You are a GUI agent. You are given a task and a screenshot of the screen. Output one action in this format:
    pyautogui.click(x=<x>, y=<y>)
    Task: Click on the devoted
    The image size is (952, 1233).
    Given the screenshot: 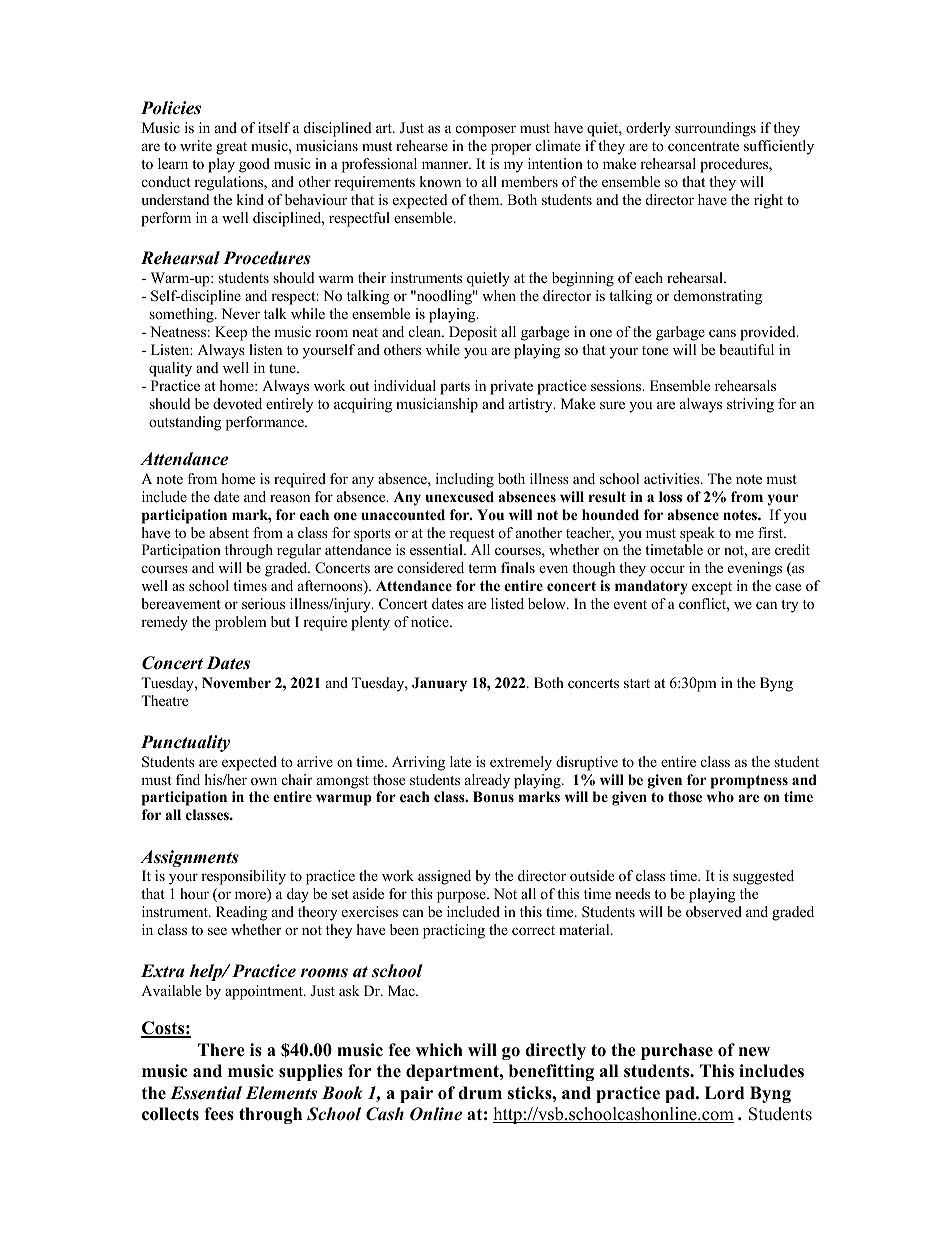 What is the action you would take?
    pyautogui.click(x=237, y=403)
